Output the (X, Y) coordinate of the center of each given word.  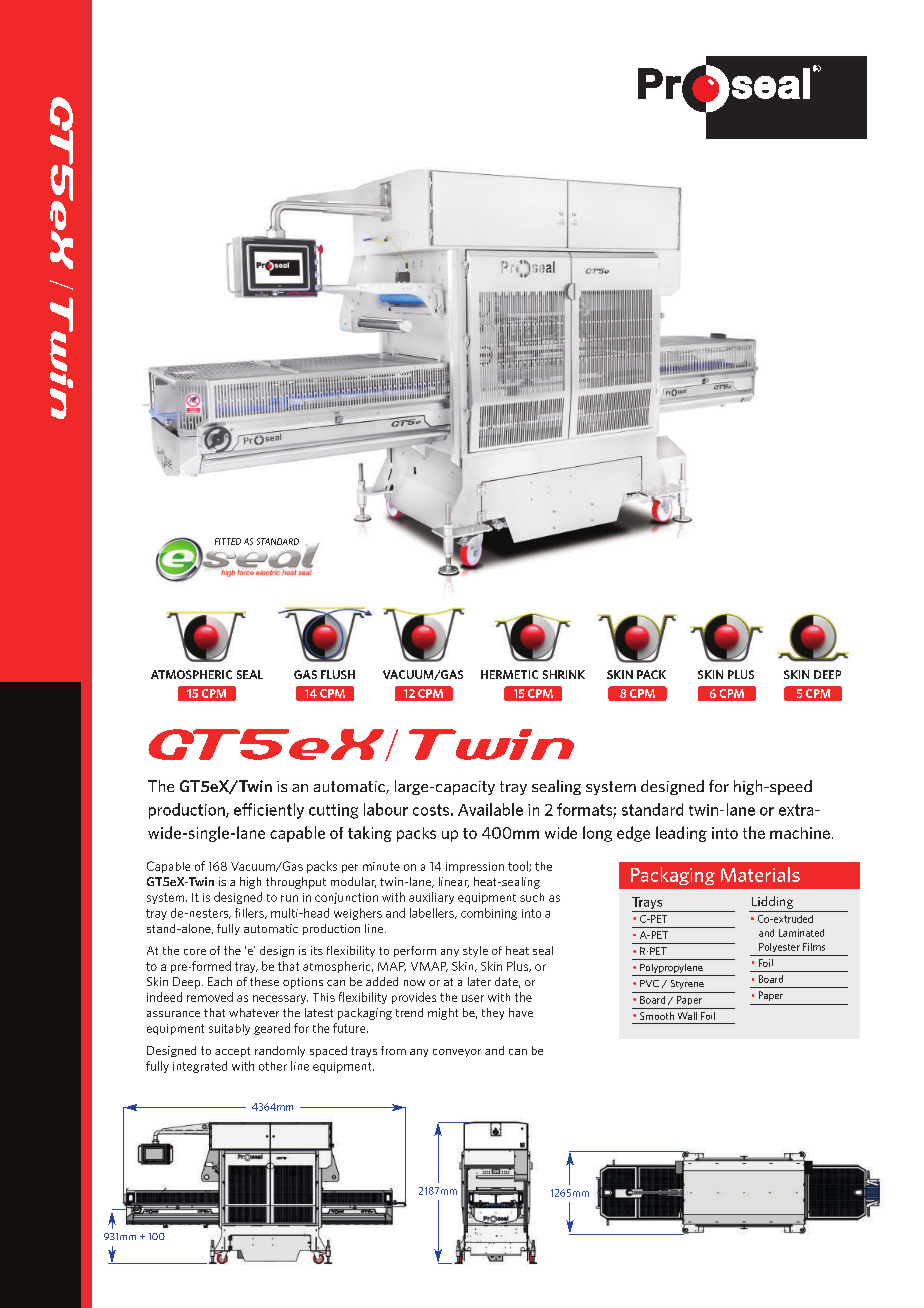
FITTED (228, 541)
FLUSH (338, 674)
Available (490, 809)
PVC (649, 983)
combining (489, 914)
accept (232, 1052)
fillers (250, 913)
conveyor (457, 1053)
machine (800, 833)
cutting (333, 811)
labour (386, 809)
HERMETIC (509, 674)
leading (681, 834)
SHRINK (564, 674)
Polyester (779, 947)
